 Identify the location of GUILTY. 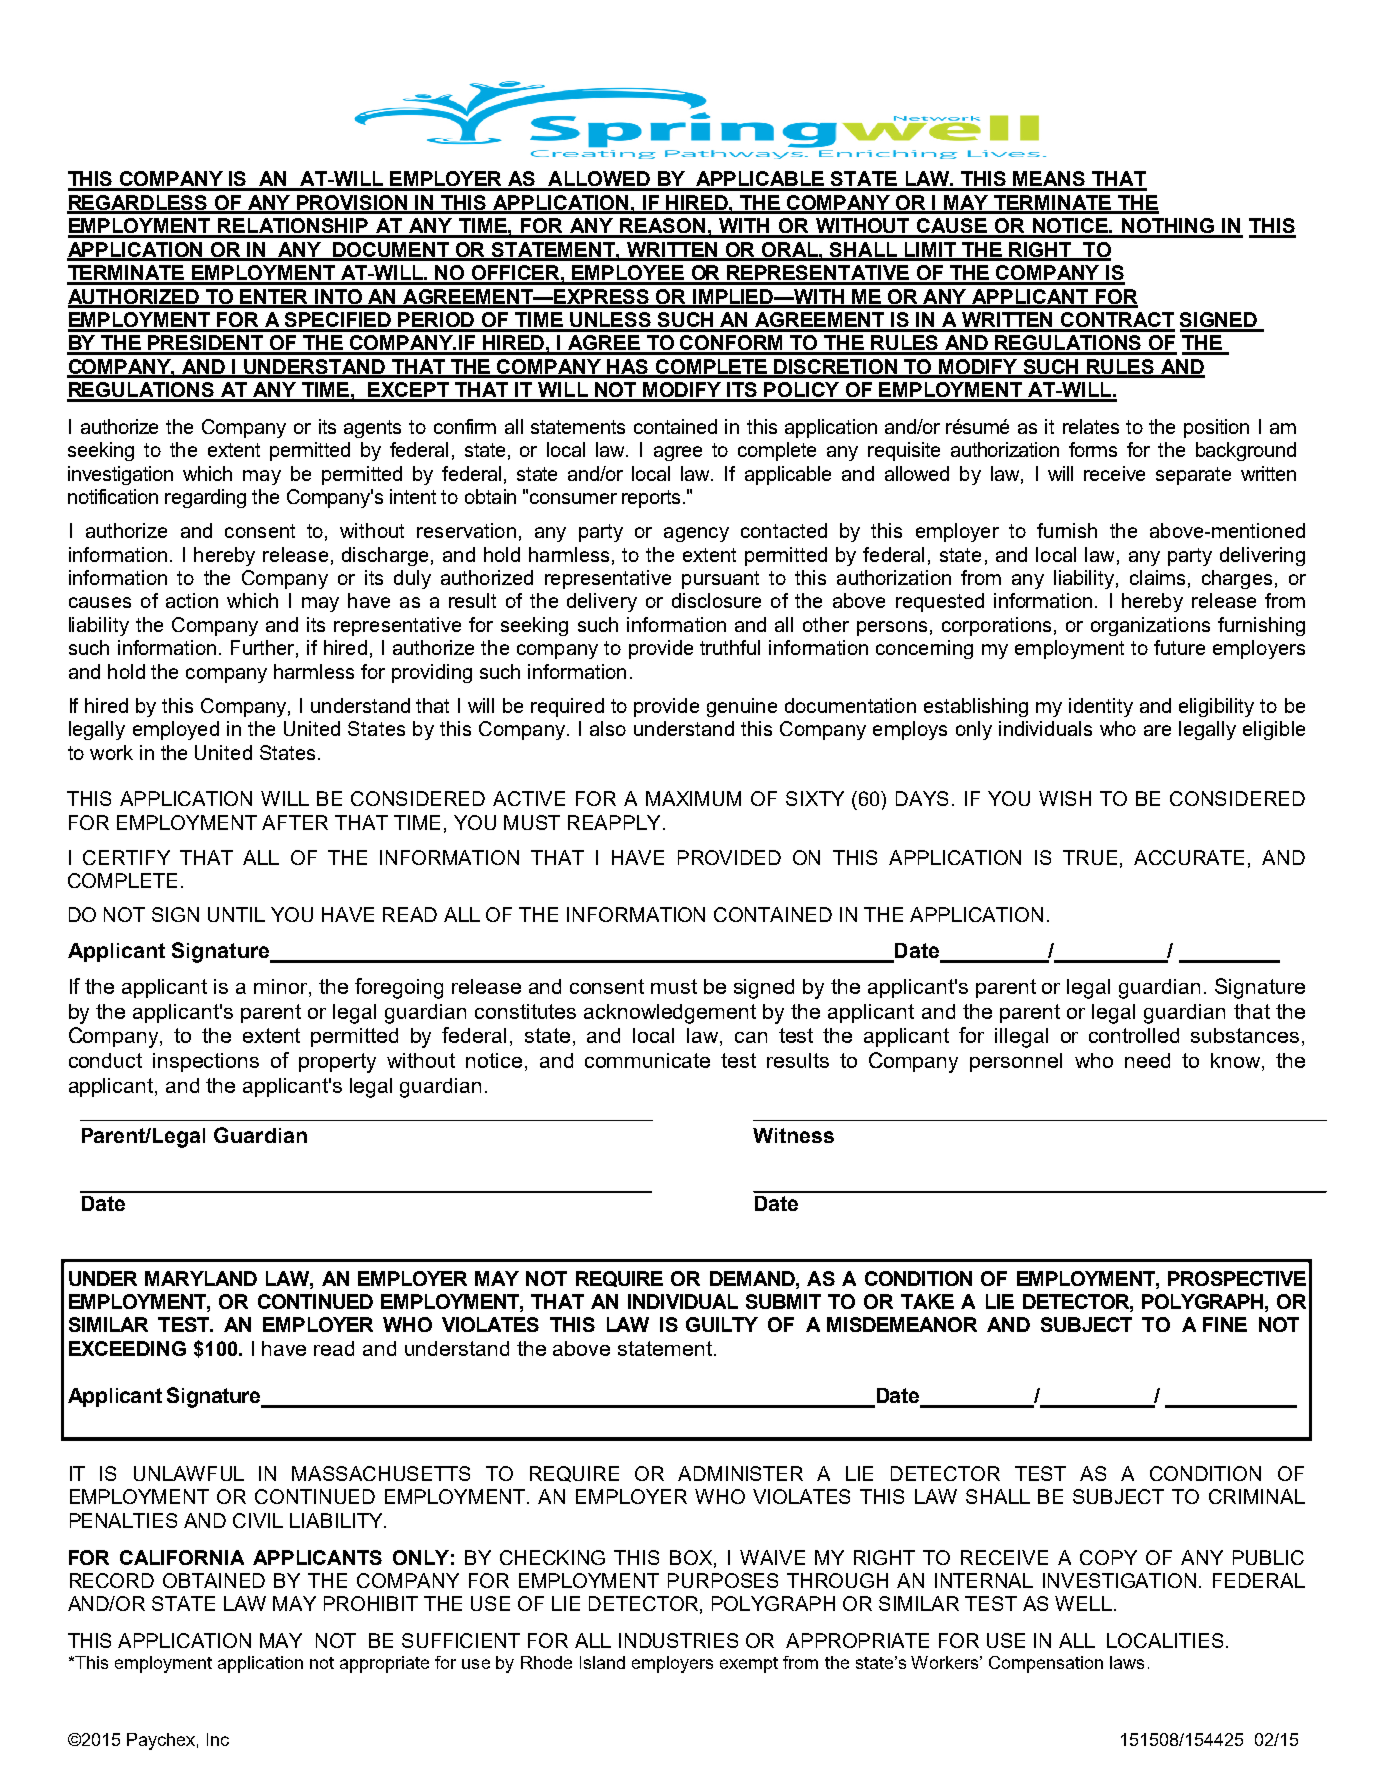
(722, 1324).
